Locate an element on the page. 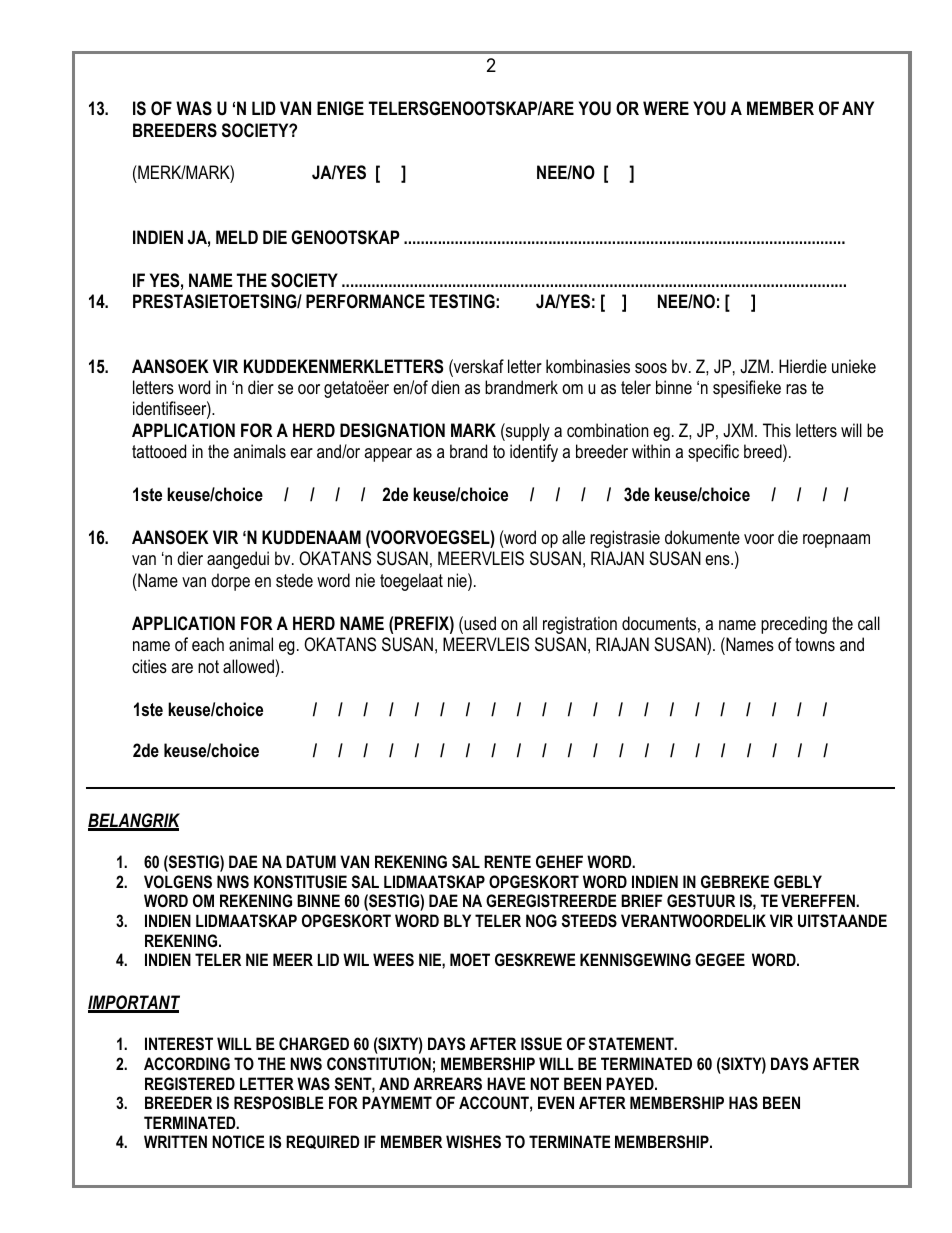 This document has width=952, height=1233. NOG is located at coordinates (541, 920).
